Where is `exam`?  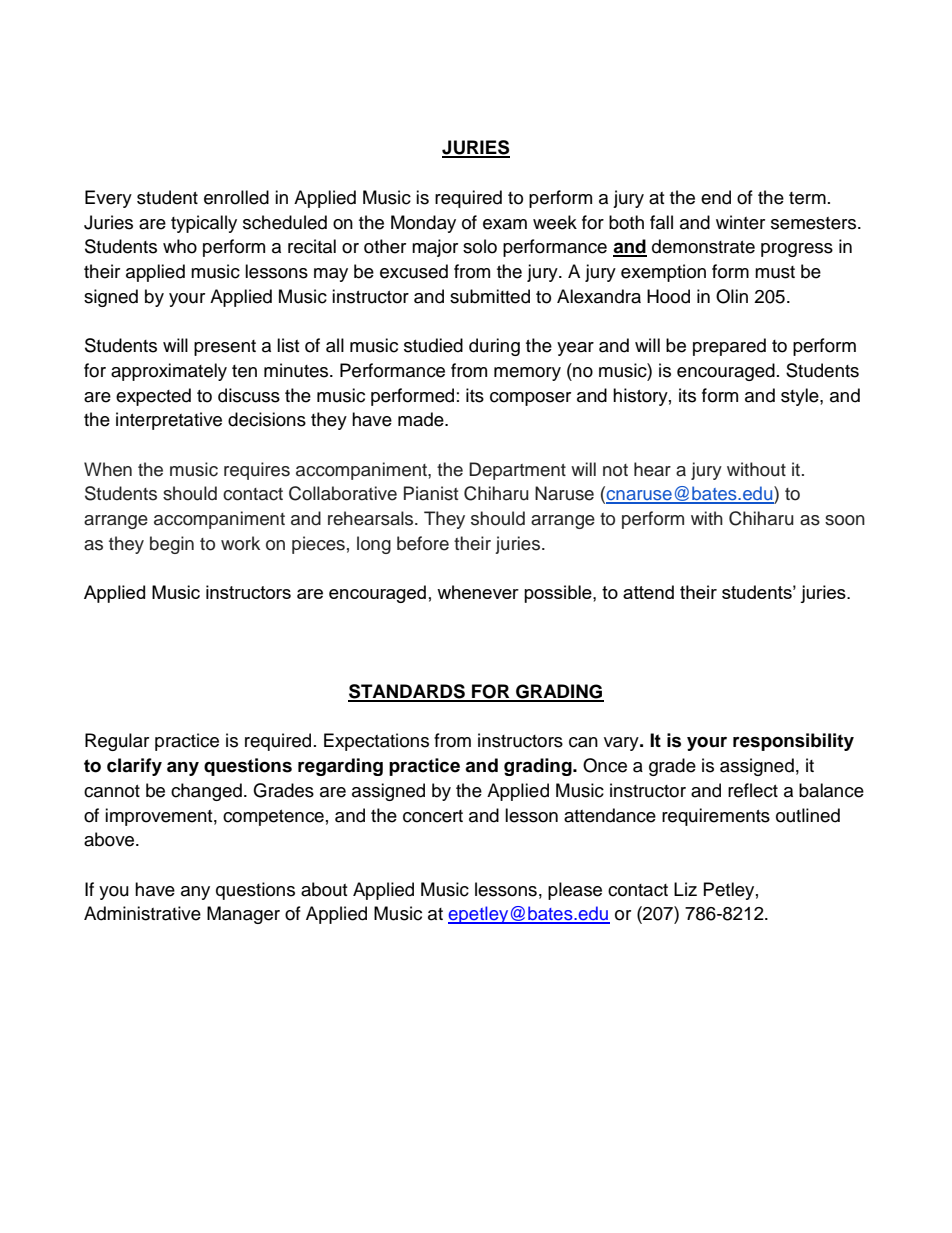 exam is located at coordinates (505, 224).
